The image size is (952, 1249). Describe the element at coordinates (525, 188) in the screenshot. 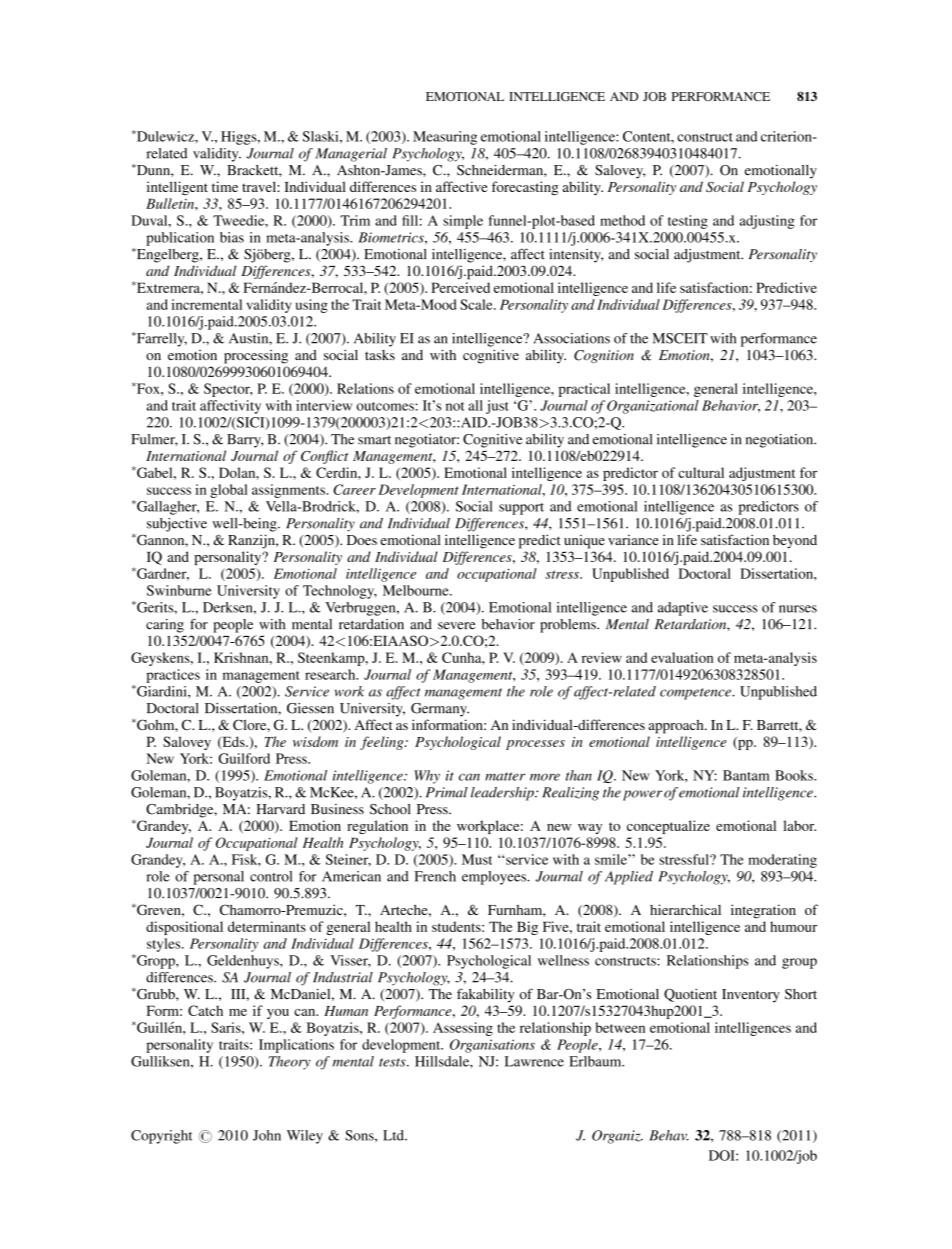

I see `forecasting` at that location.
